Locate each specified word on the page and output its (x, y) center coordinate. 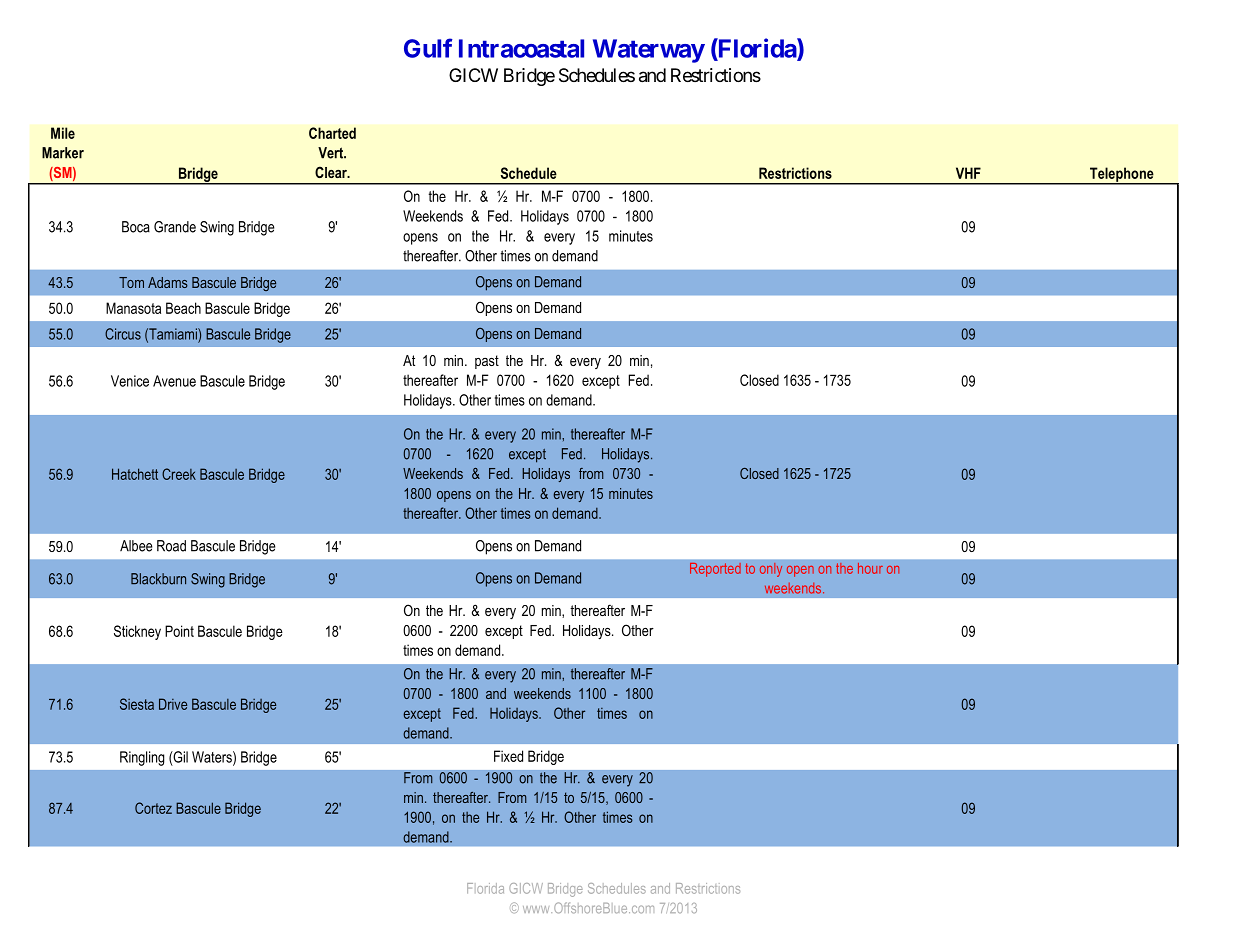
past (487, 362)
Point (179, 631)
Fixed (508, 756)
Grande (175, 227)
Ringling (142, 758)
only (771, 570)
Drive (173, 704)
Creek (179, 474)
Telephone (1122, 175)
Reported (715, 570)
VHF (968, 173)
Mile (63, 133)
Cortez (153, 808)
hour (870, 568)
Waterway (649, 51)
